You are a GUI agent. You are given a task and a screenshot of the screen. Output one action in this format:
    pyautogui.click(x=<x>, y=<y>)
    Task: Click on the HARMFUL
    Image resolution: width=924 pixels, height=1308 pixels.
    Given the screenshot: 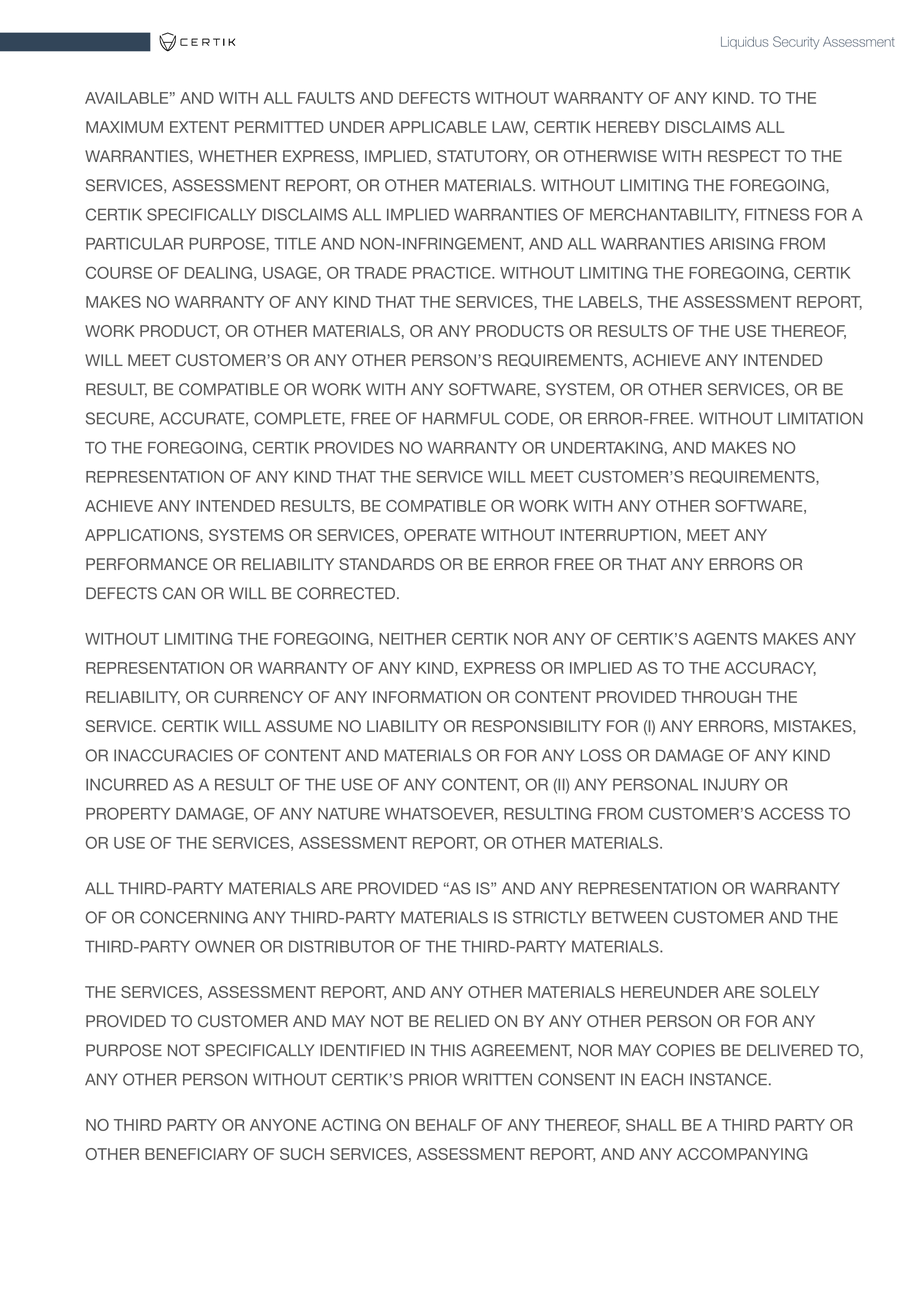 What is the action you would take?
    pyautogui.click(x=461, y=418)
